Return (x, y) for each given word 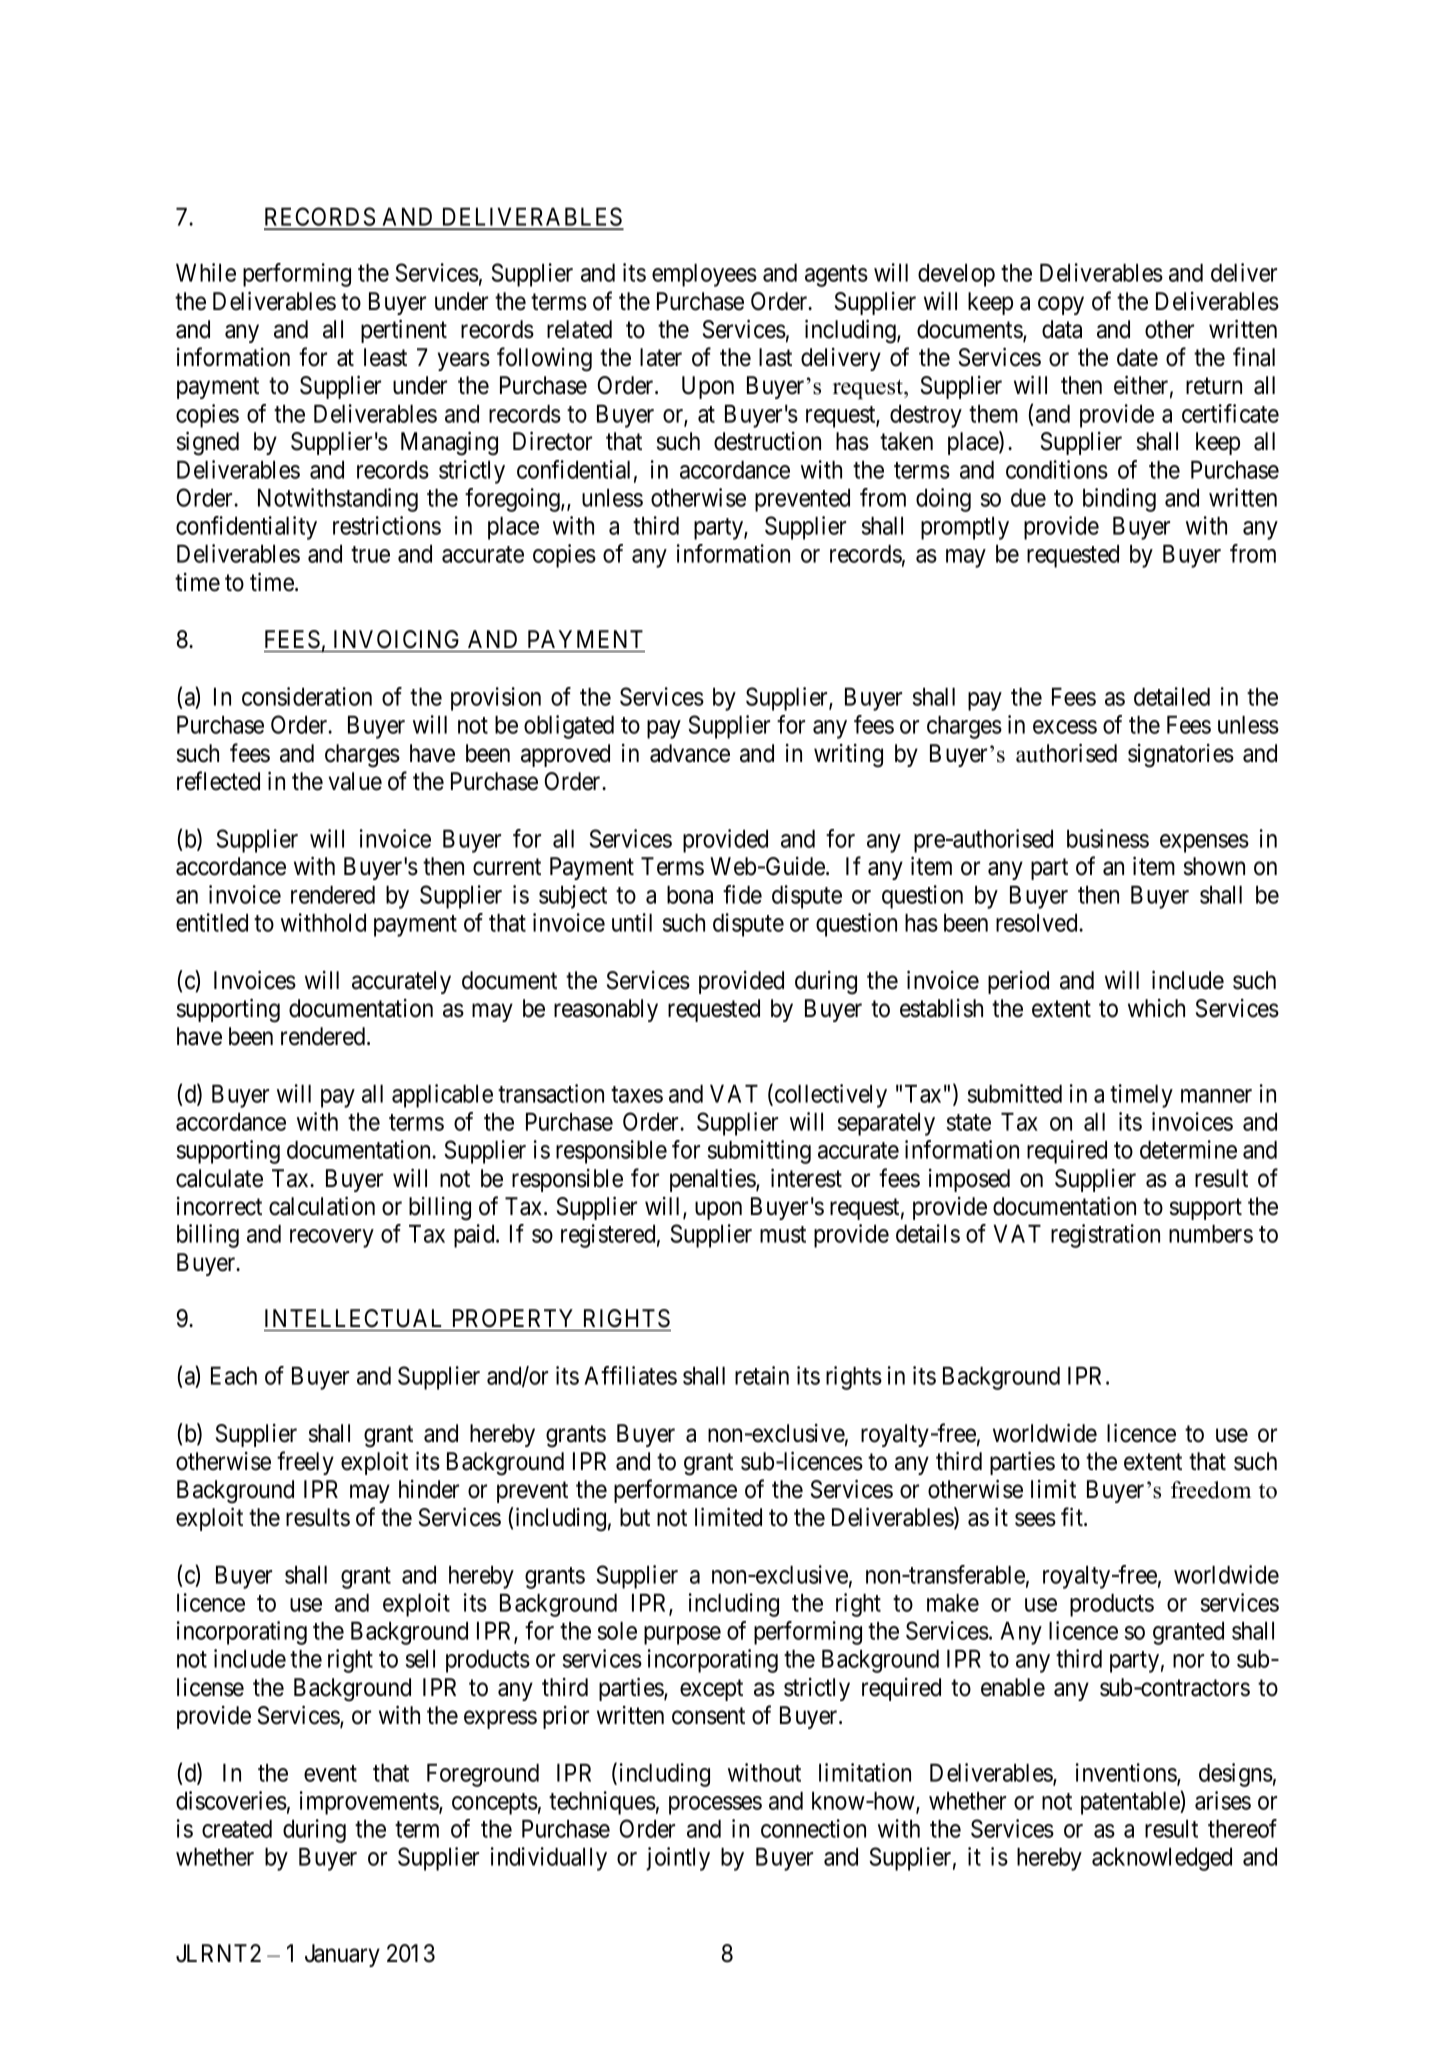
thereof (1242, 1828)
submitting (759, 1152)
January (342, 1955)
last (775, 357)
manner (1216, 1096)
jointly (678, 1859)
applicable (442, 1096)
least (385, 357)
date (1137, 357)
